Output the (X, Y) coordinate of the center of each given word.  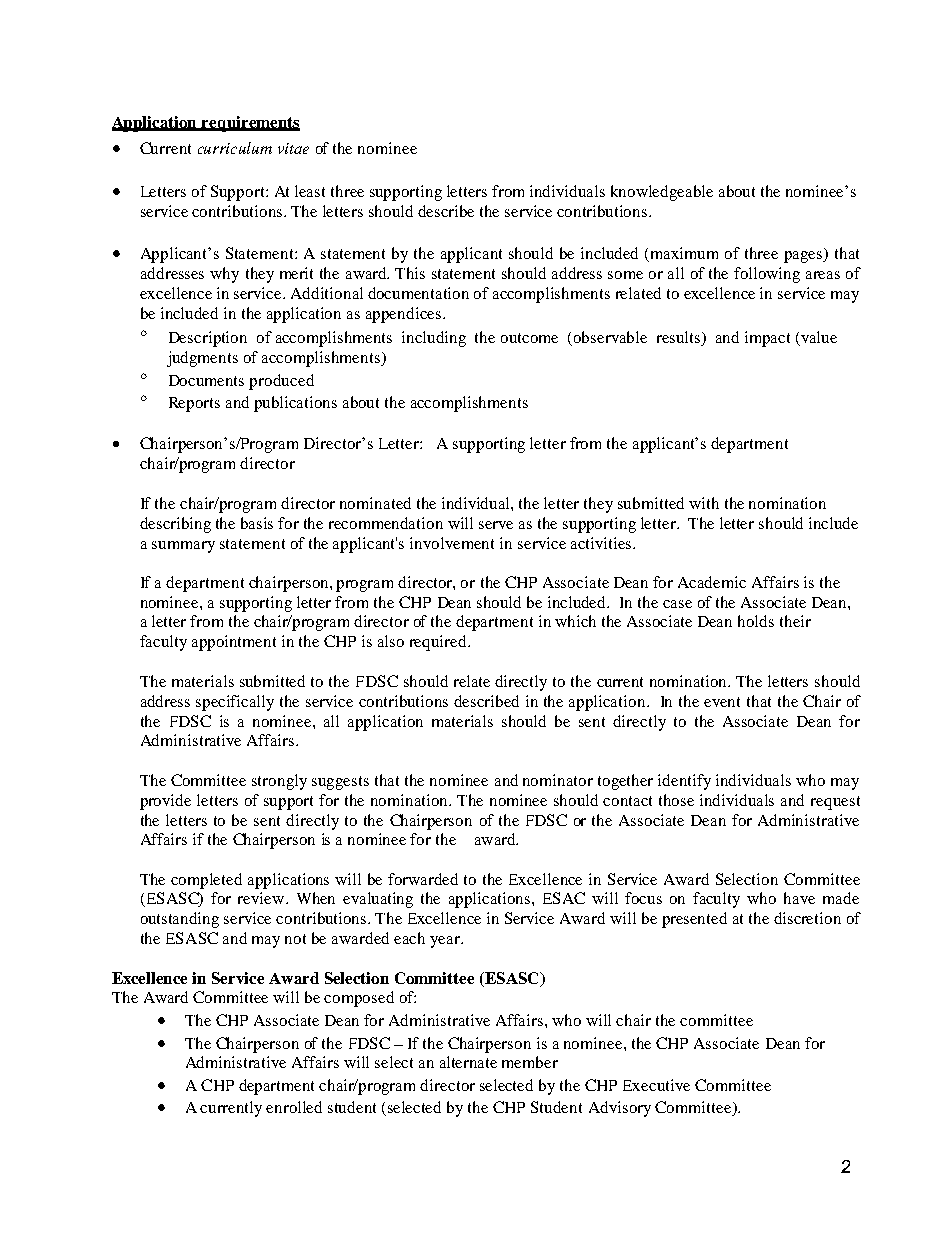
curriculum (235, 148)
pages (804, 257)
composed (359, 999)
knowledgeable (662, 193)
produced (281, 382)
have (799, 898)
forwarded (423, 879)
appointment (234, 643)
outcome (529, 338)
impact (767, 339)
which (575, 621)
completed (206, 881)
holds (756, 621)
